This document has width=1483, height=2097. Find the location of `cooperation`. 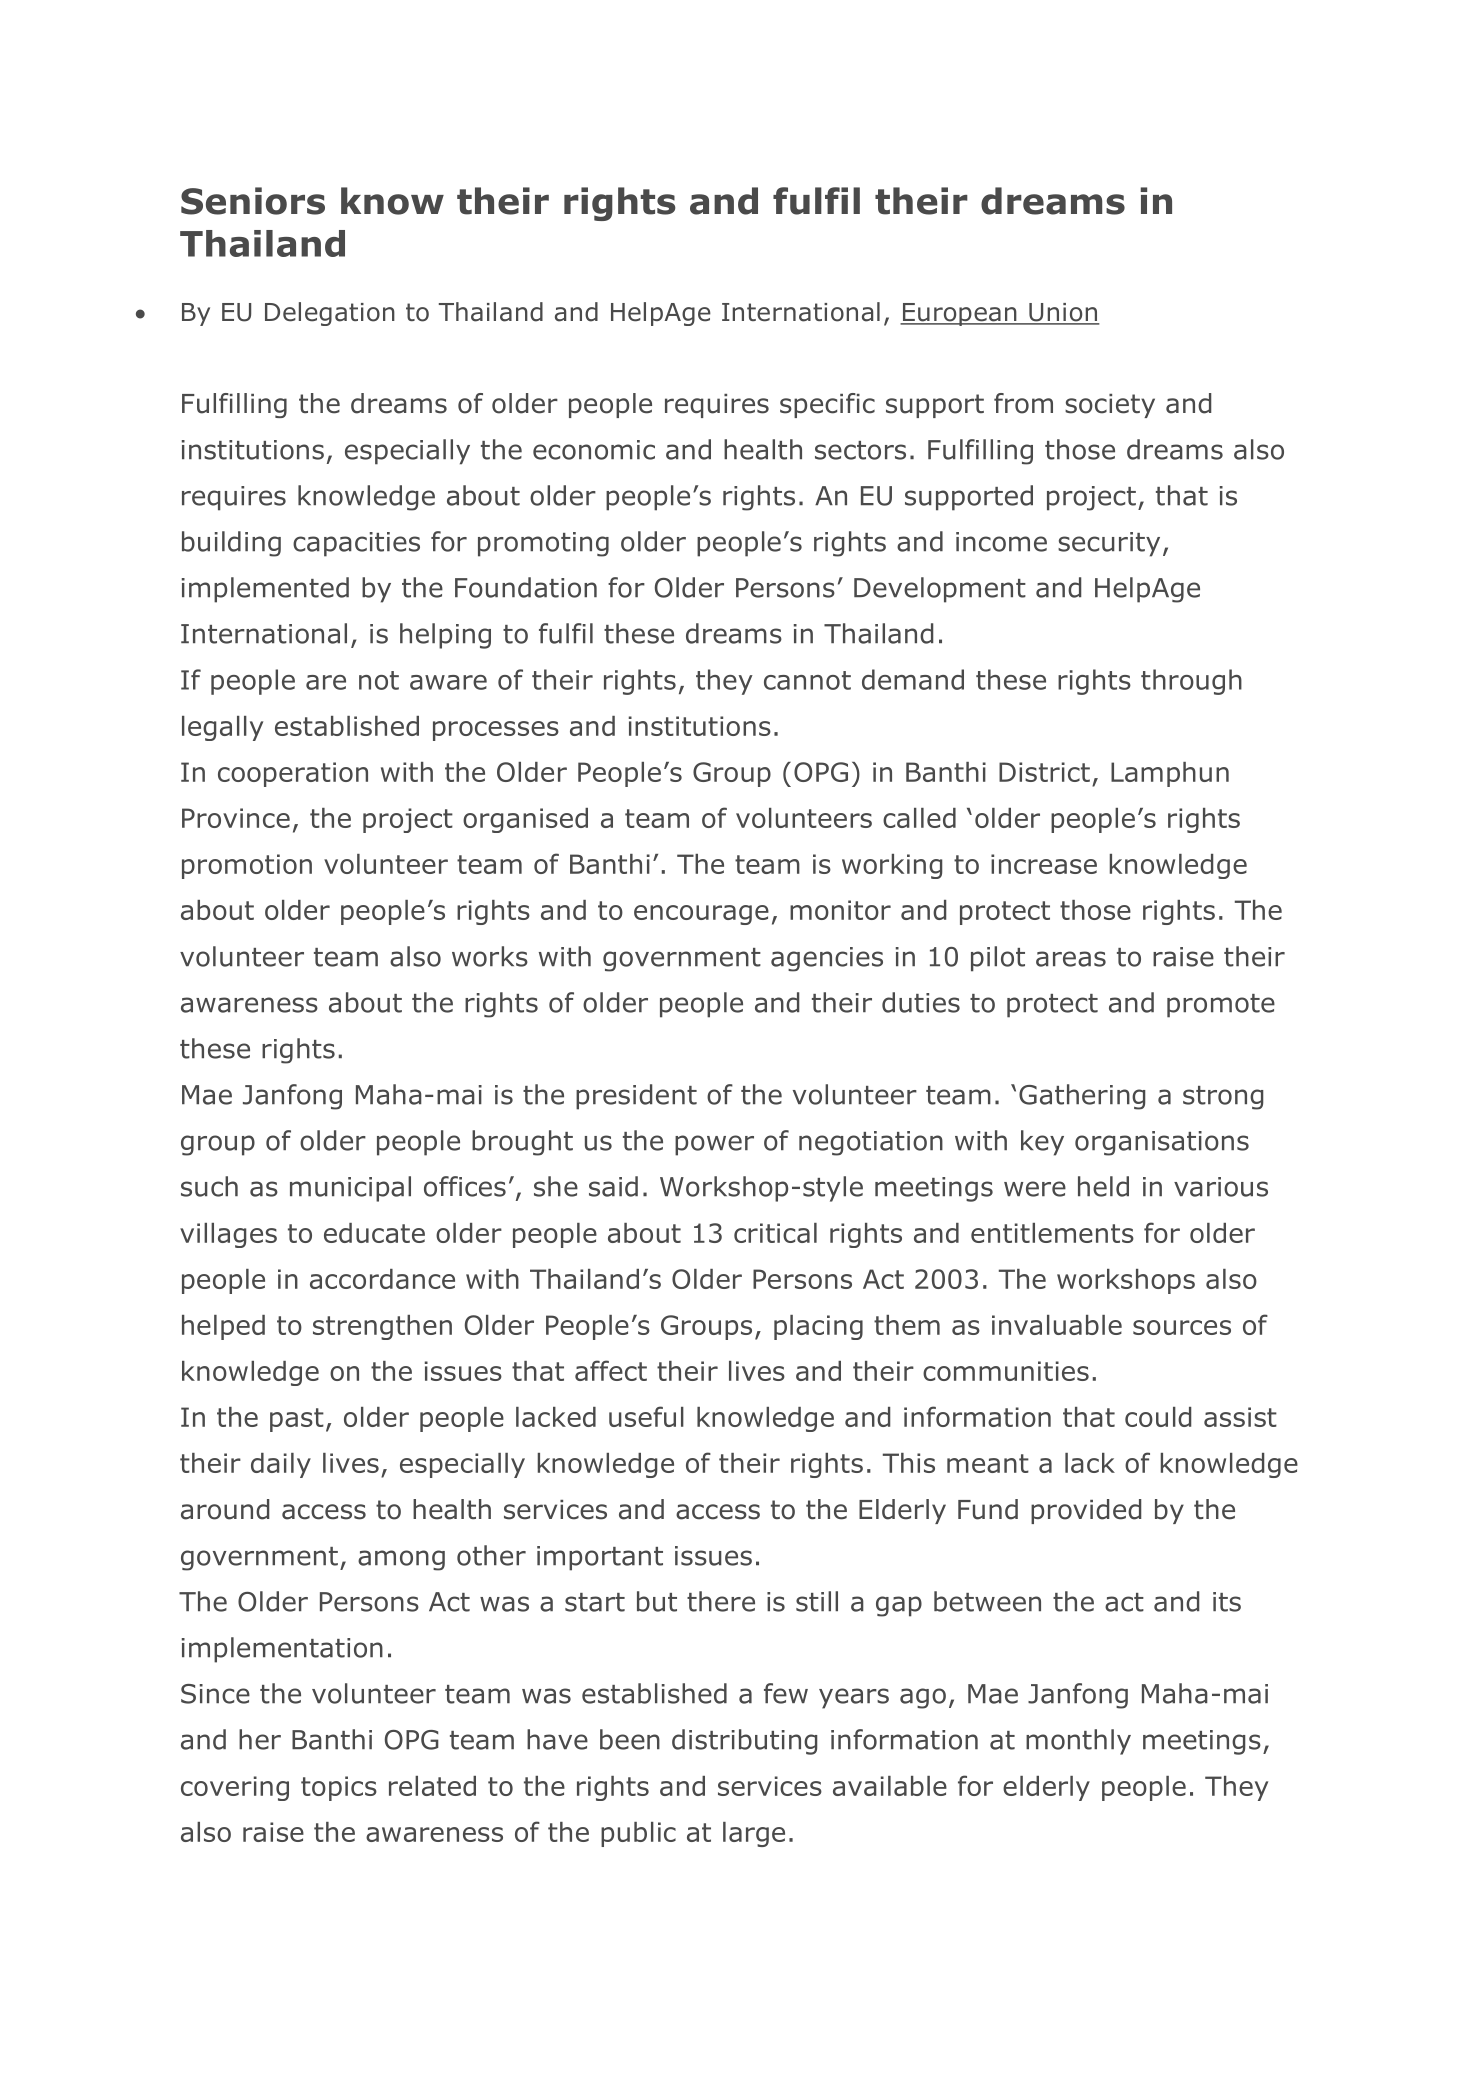

cooperation is located at coordinates (293, 774).
